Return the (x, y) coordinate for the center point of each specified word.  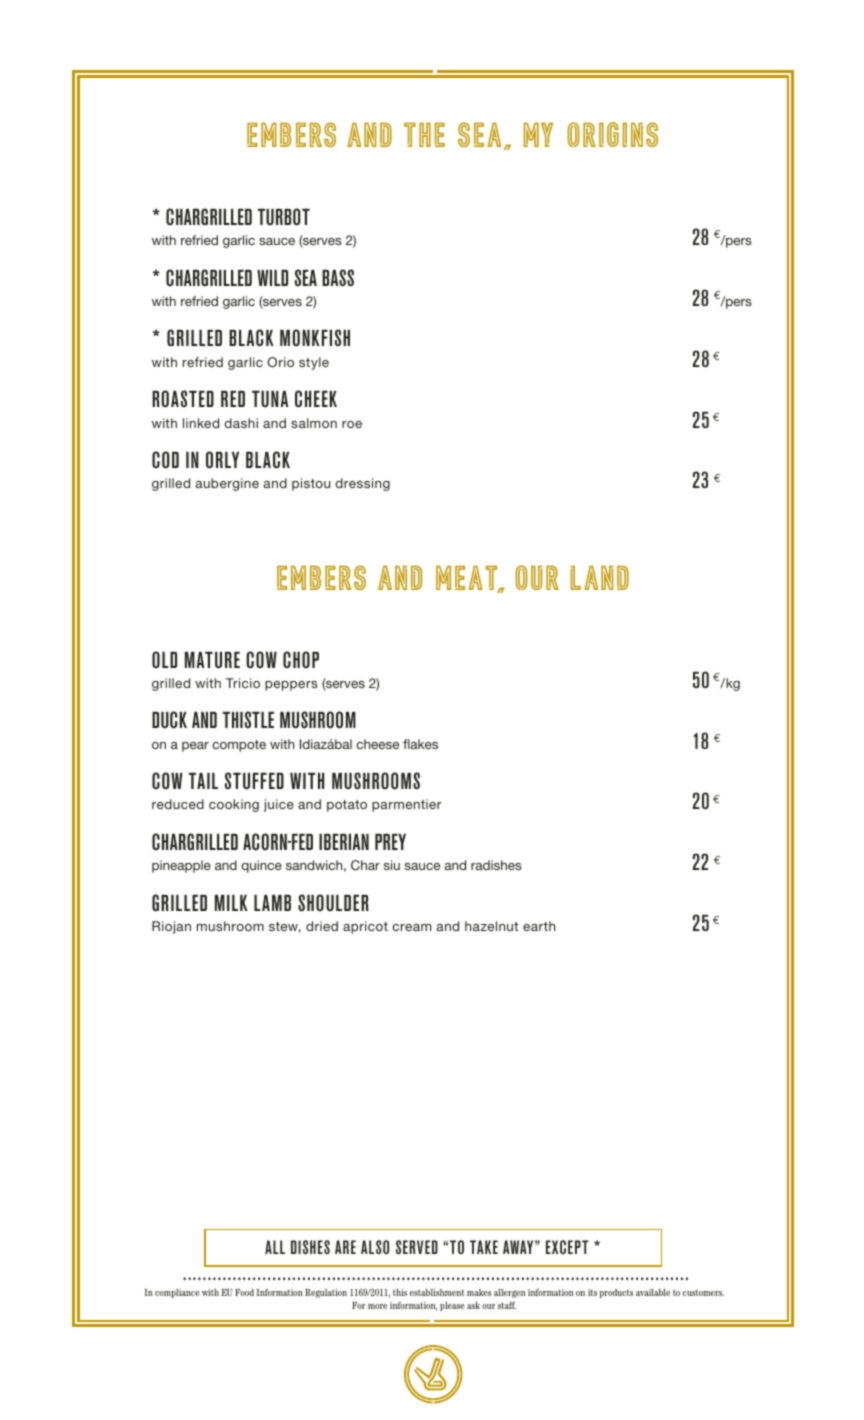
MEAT (468, 579)
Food (244, 1292)
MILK (231, 903)
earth (539, 926)
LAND (600, 578)
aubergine (227, 484)
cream (411, 927)
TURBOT (283, 216)
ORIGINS (612, 134)
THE (424, 135)
